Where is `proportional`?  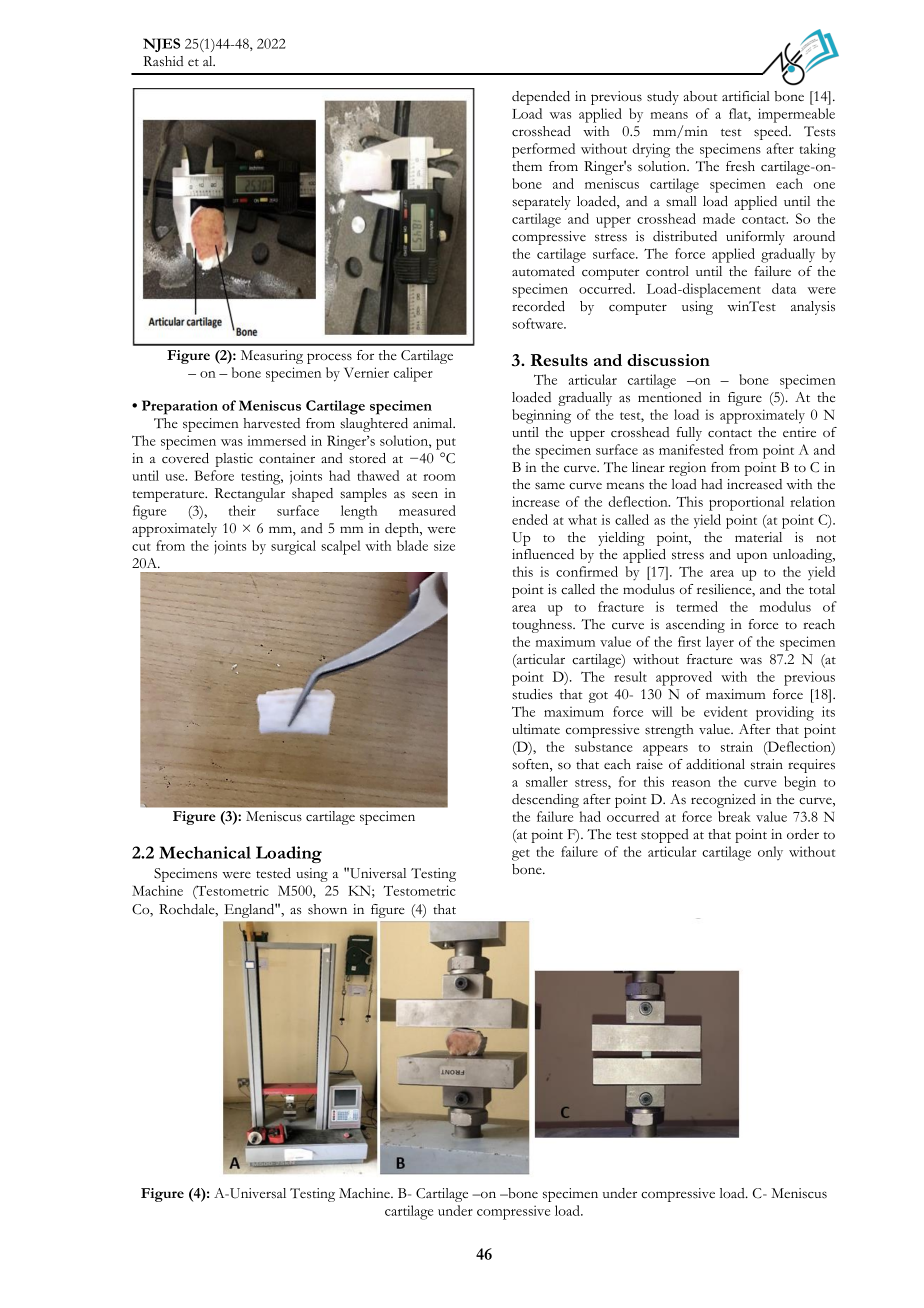 proportional is located at coordinates (746, 503).
